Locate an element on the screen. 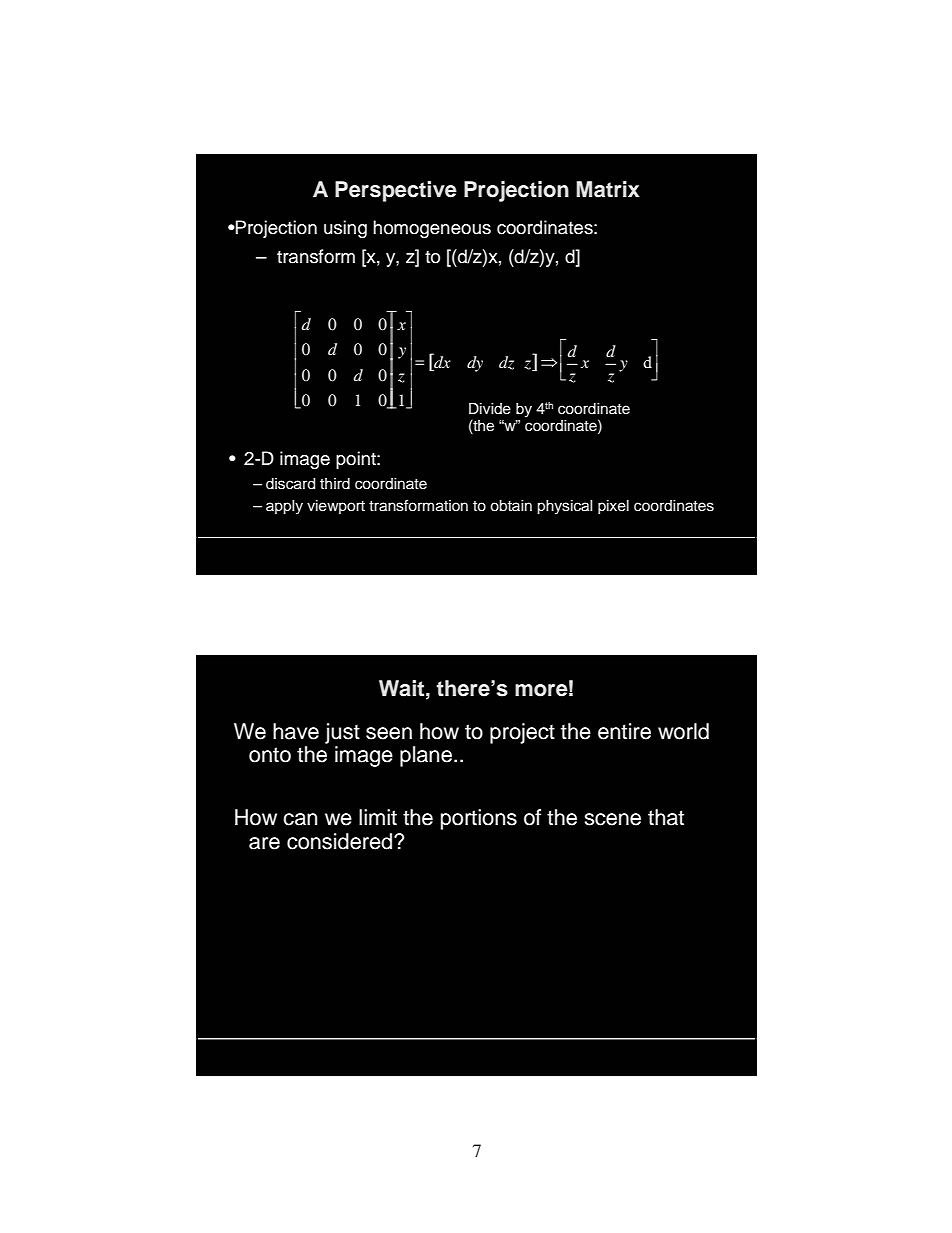 The image size is (952, 1233). using is located at coordinates (345, 229).
